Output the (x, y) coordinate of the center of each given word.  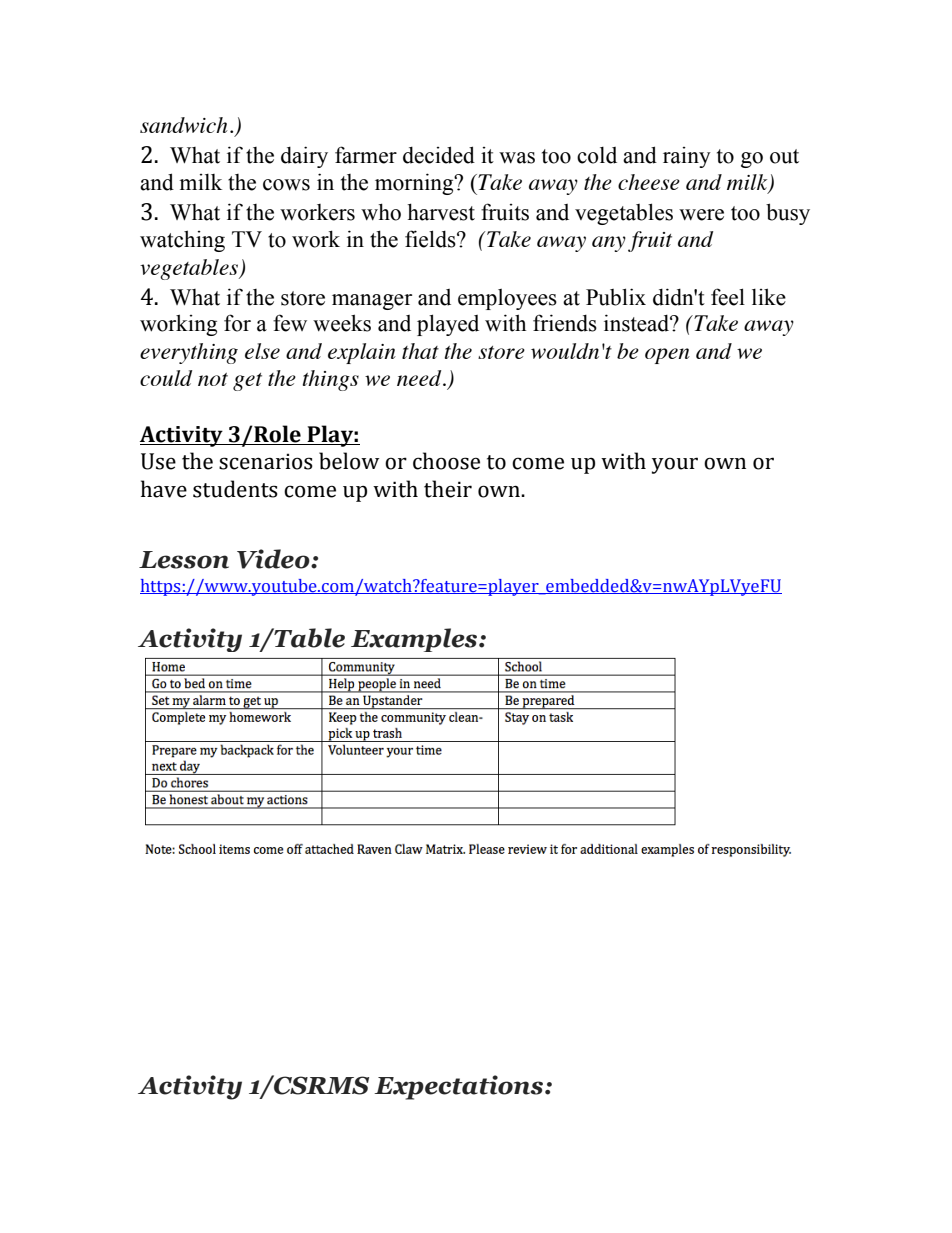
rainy (687, 157)
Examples (415, 640)
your (675, 465)
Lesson (184, 560)
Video (274, 559)
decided (439, 155)
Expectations (460, 1087)
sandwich (184, 125)
